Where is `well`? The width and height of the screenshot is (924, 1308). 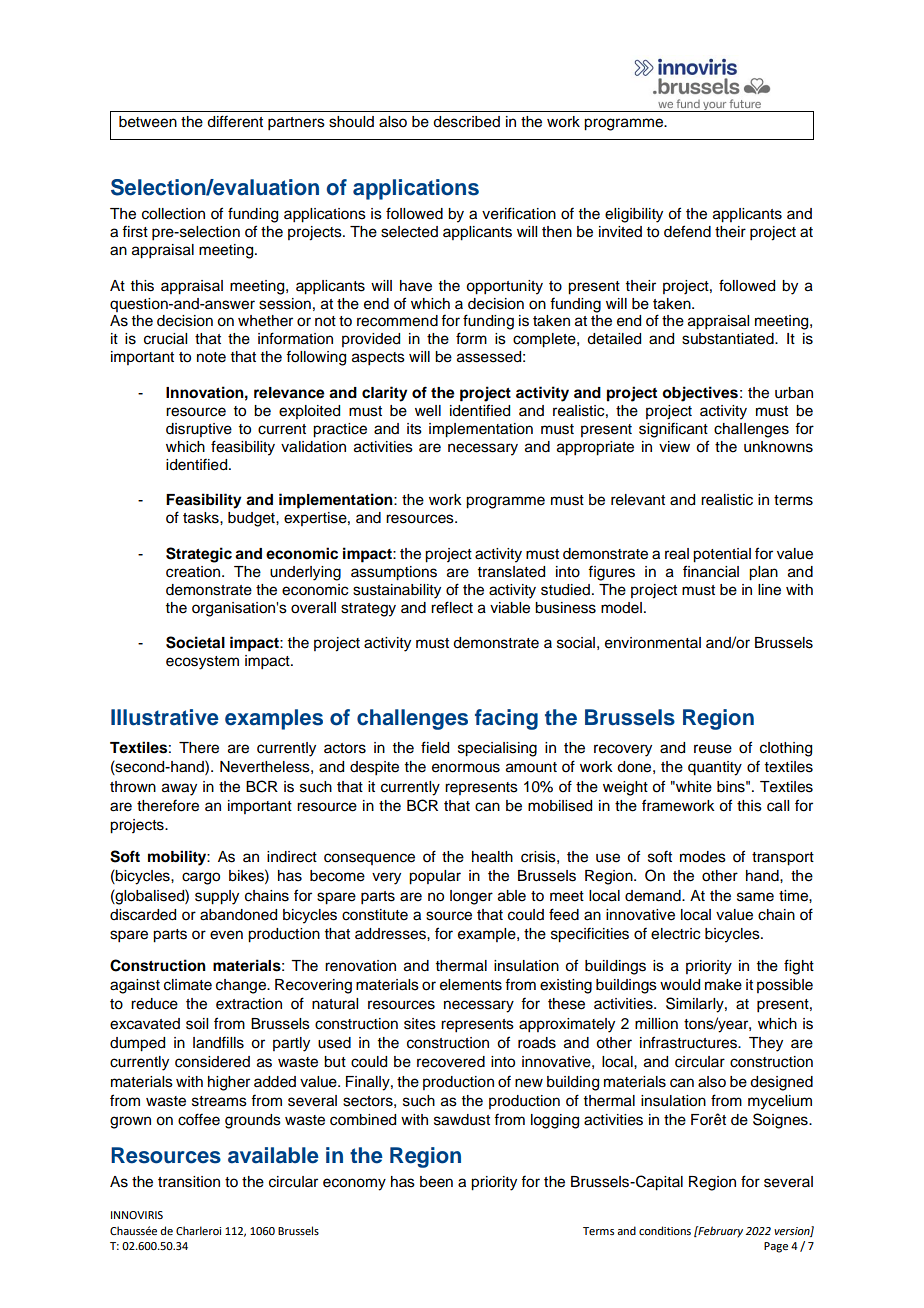 well is located at coordinates (428, 411).
